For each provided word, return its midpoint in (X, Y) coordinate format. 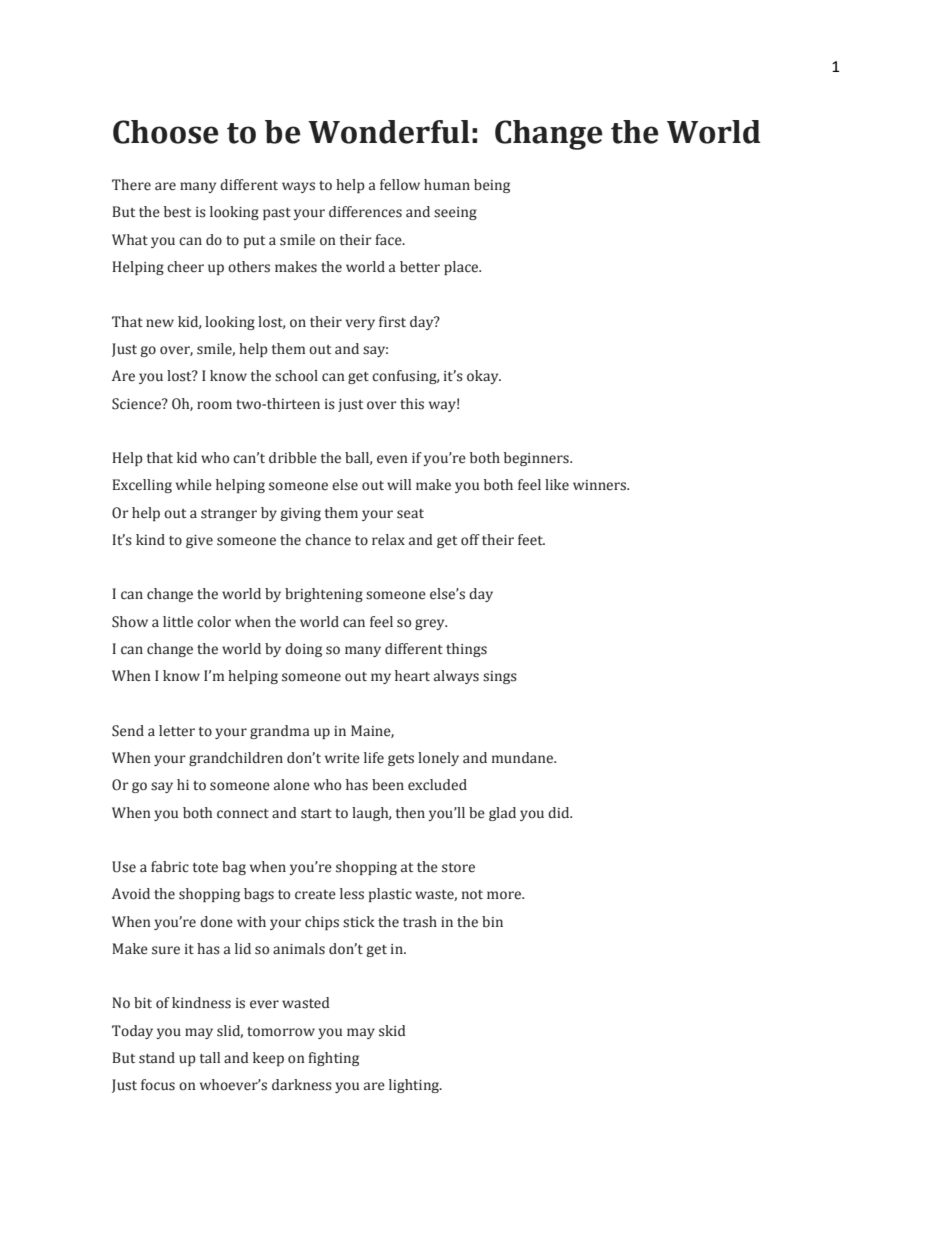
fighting (334, 1059)
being (492, 186)
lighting (415, 1086)
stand (157, 1058)
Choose (166, 132)
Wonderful (389, 132)
